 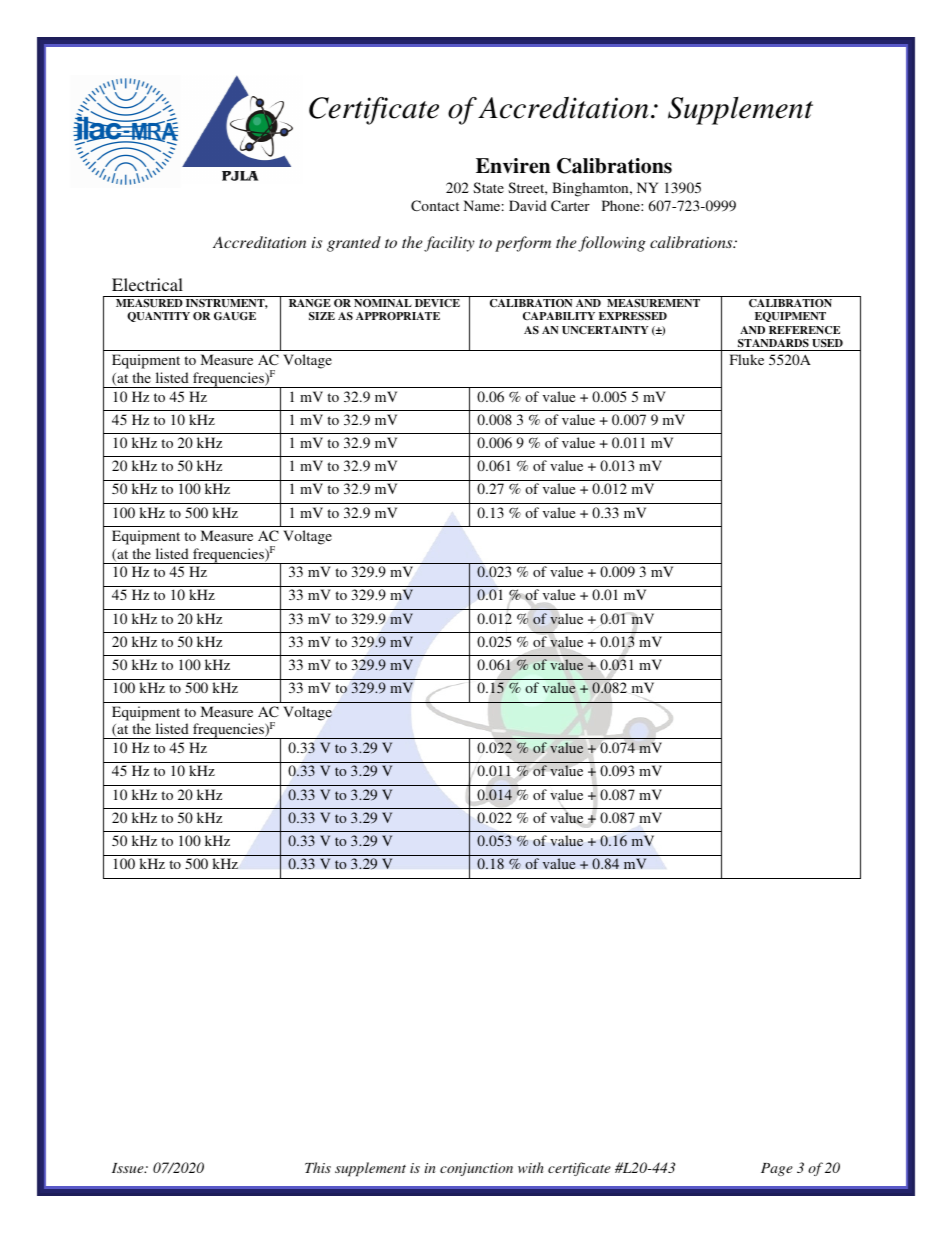 What do you see at coordinates (531, 1167) in the image?
I see `with` at bounding box center [531, 1167].
